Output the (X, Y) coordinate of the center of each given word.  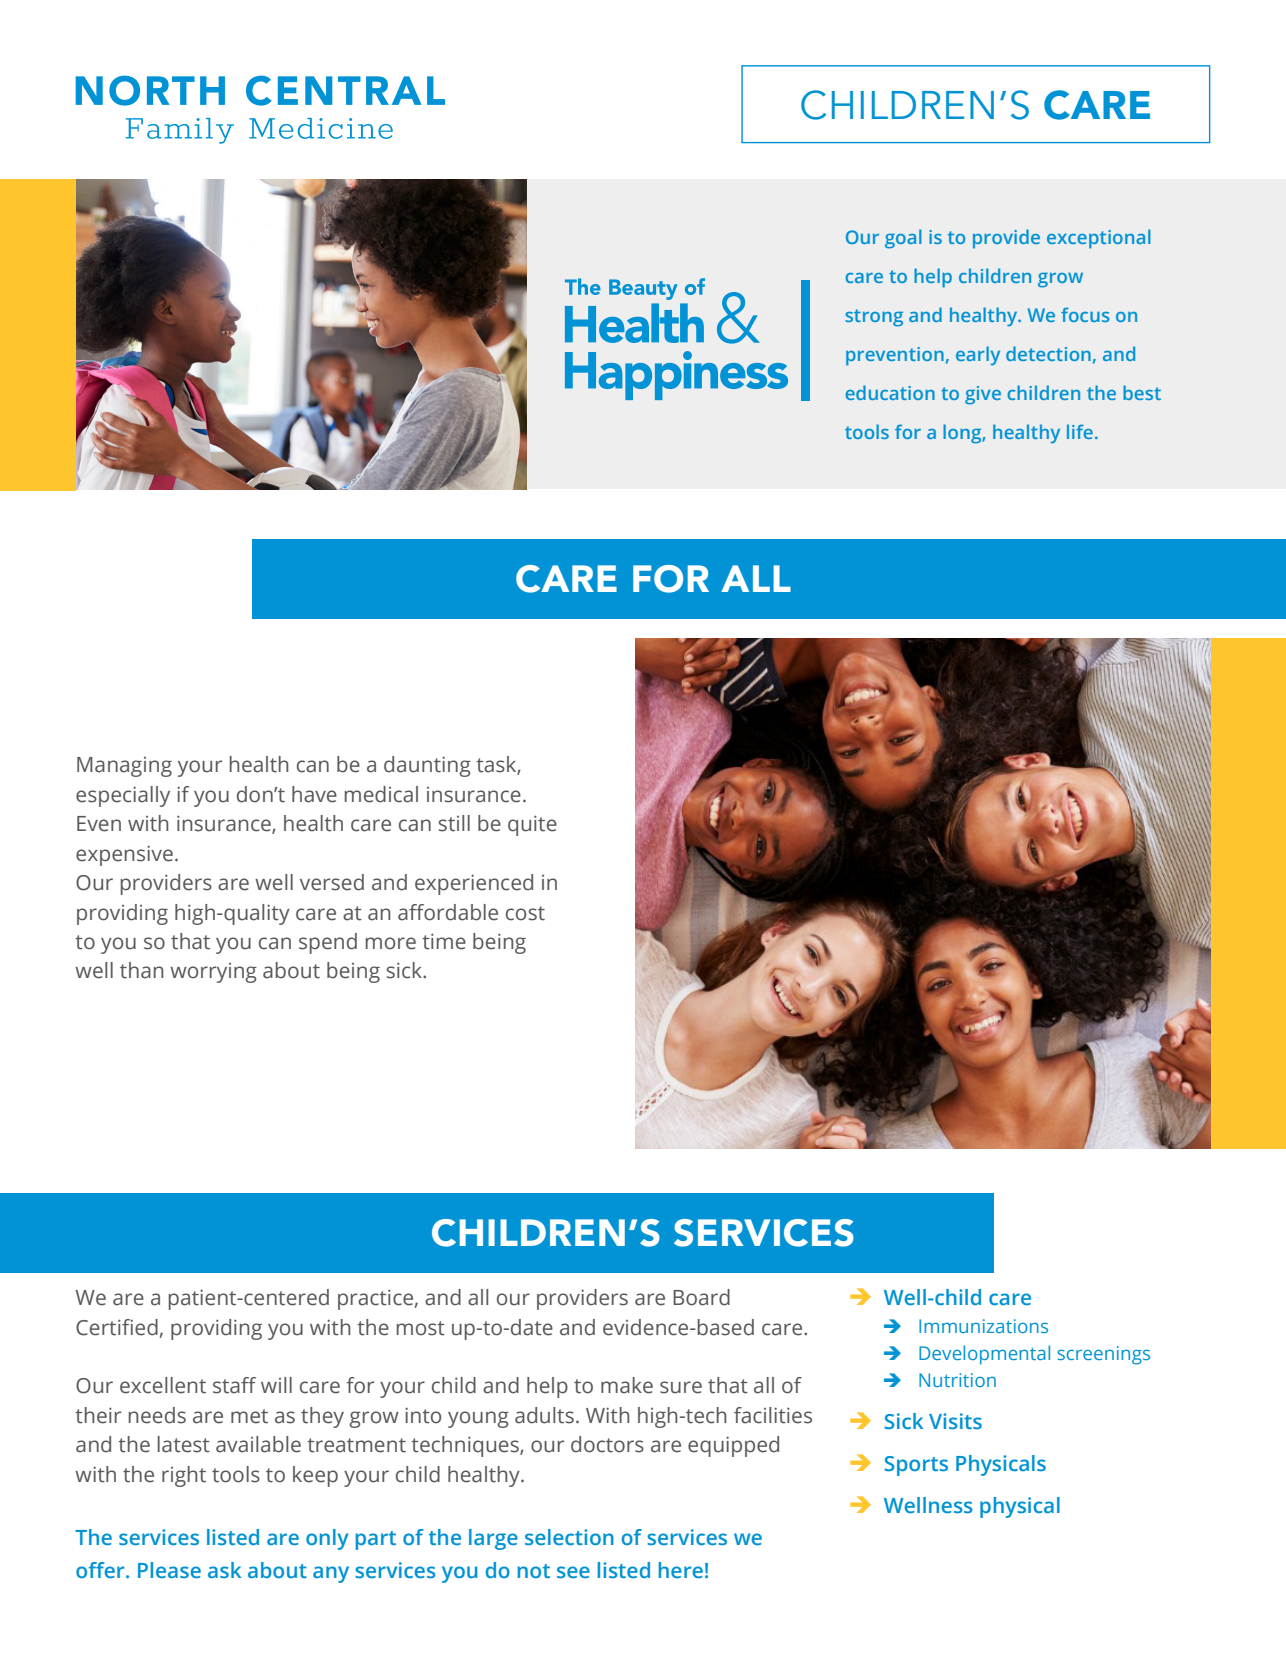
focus (1085, 314)
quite (532, 825)
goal (903, 239)
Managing (124, 767)
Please (169, 1570)
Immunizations (983, 1326)
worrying (213, 973)
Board (701, 1297)
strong (874, 318)
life (1080, 431)
